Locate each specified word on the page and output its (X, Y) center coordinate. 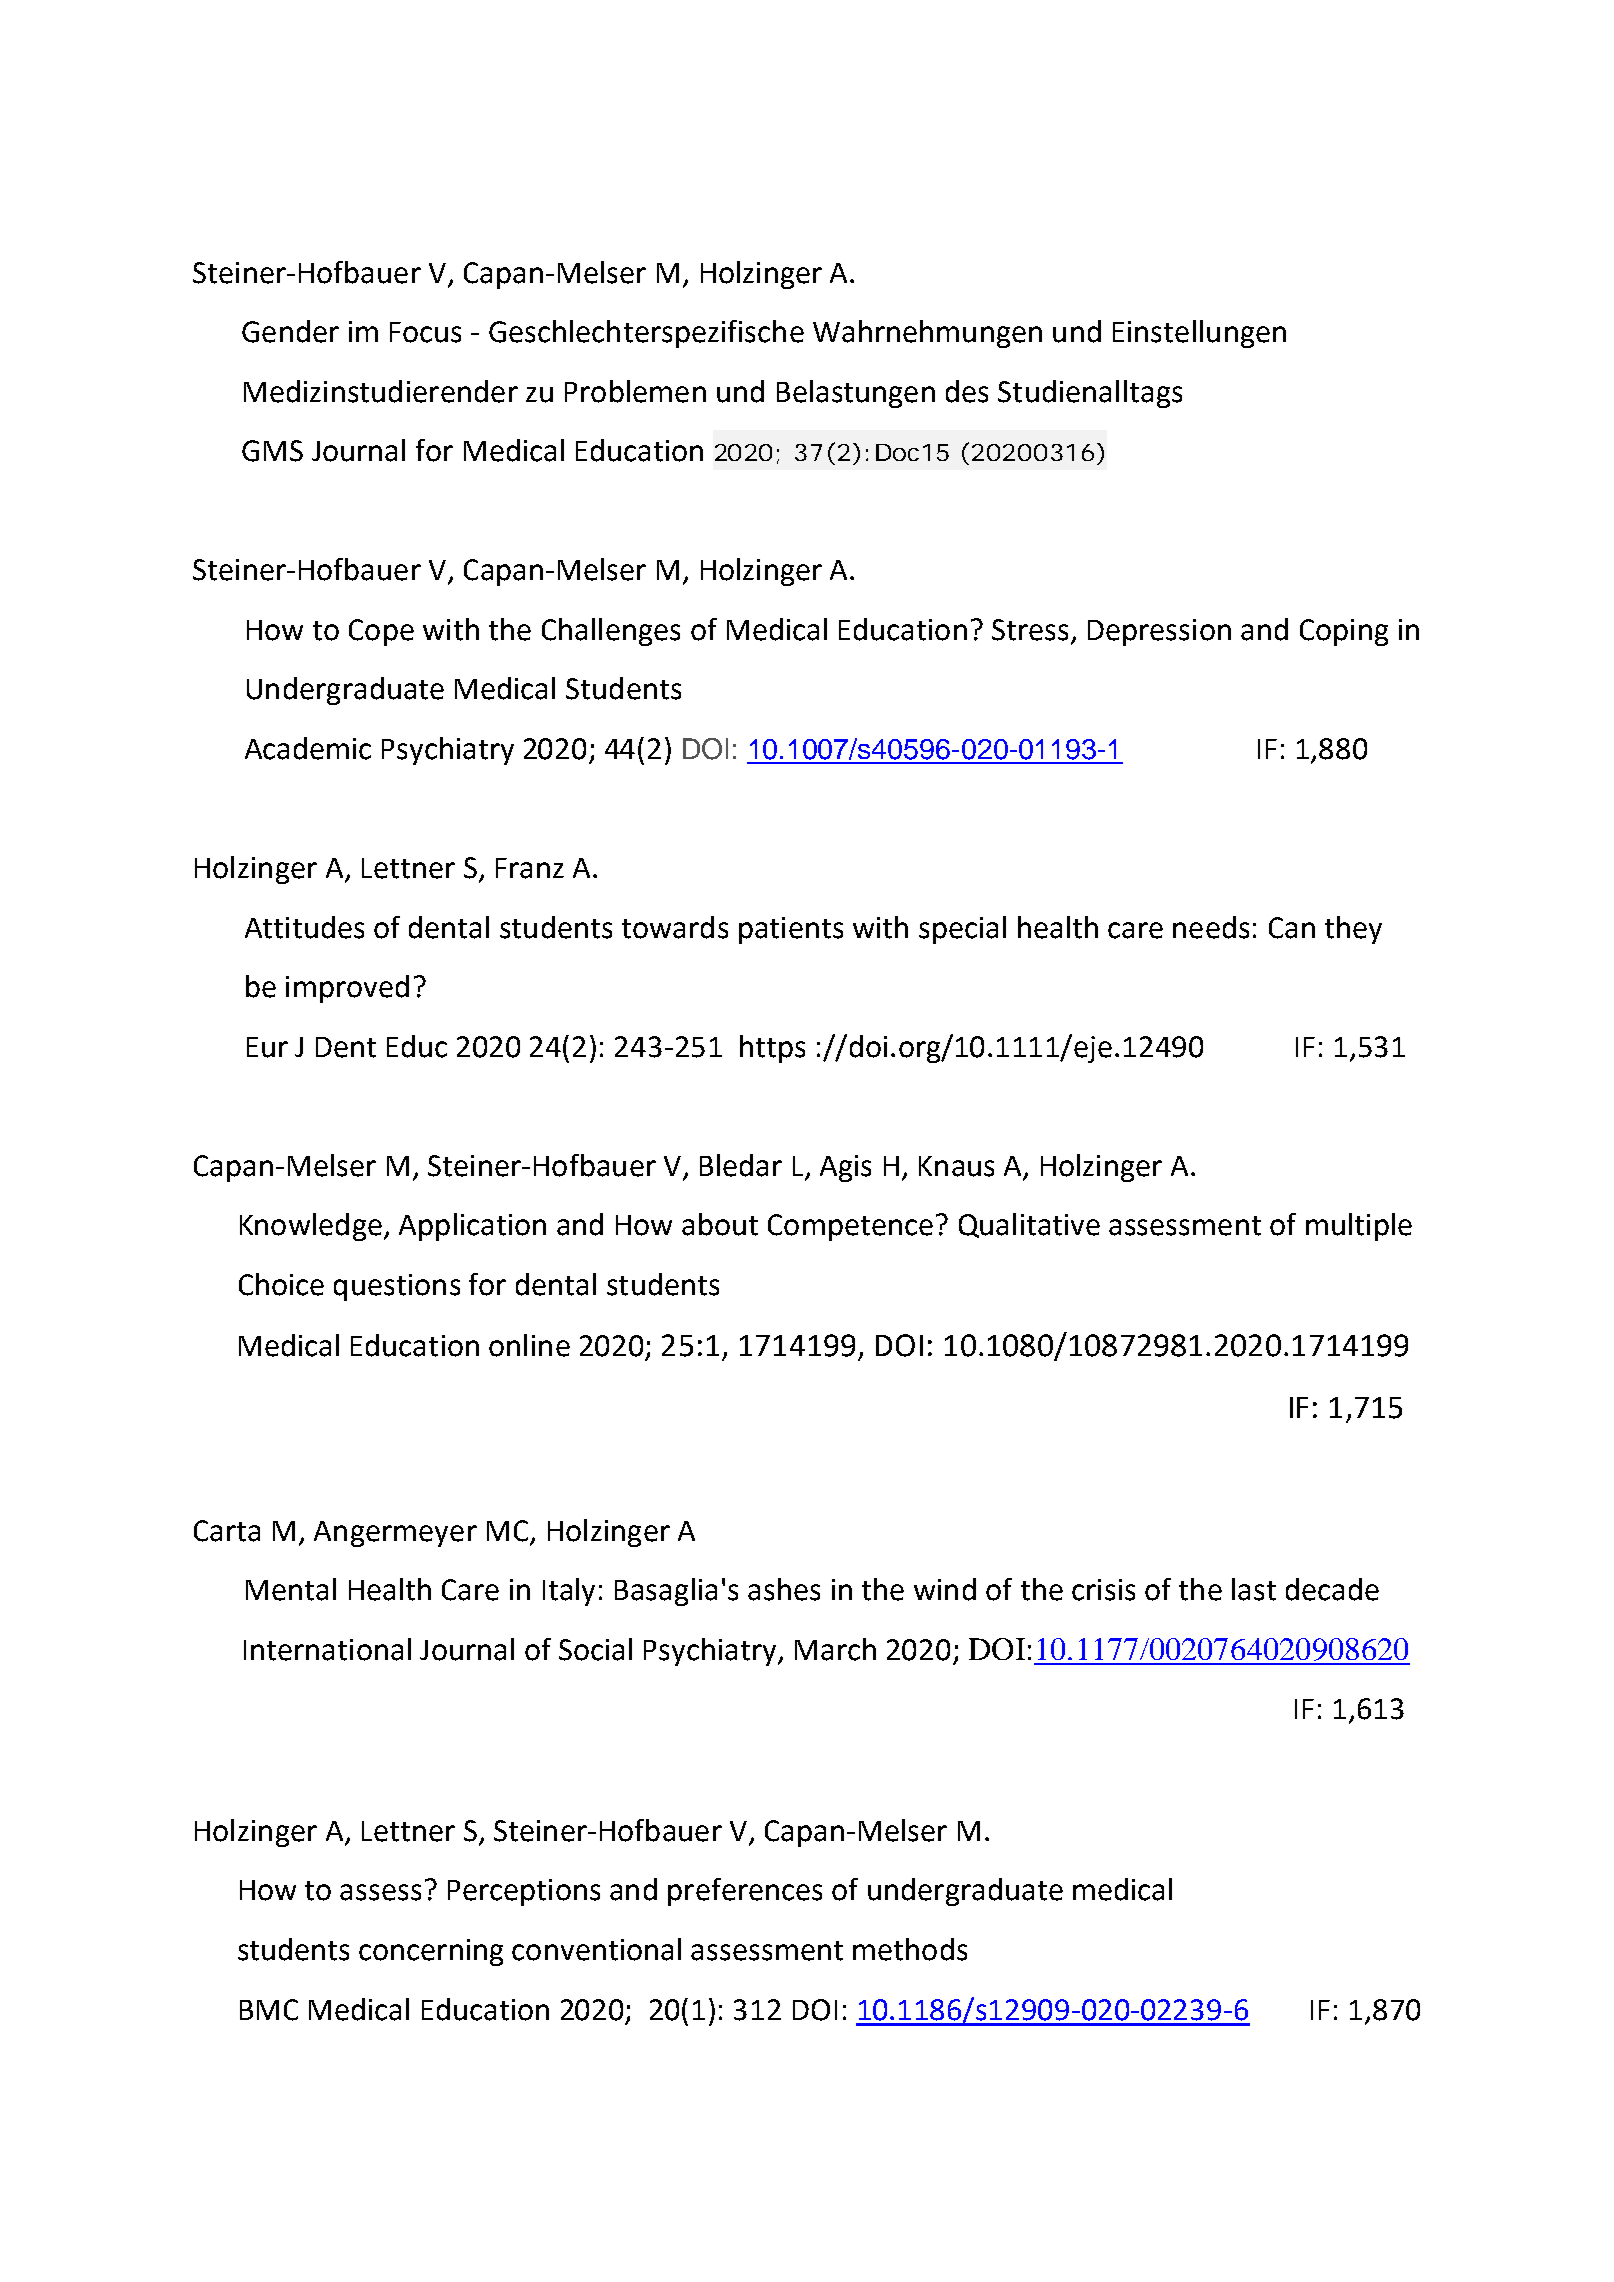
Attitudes (304, 927)
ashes (784, 1589)
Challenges (611, 632)
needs (1211, 927)
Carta (227, 1531)
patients (791, 930)
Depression (1159, 632)
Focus (425, 332)
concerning (431, 1952)
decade (1332, 1589)
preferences (745, 1892)
